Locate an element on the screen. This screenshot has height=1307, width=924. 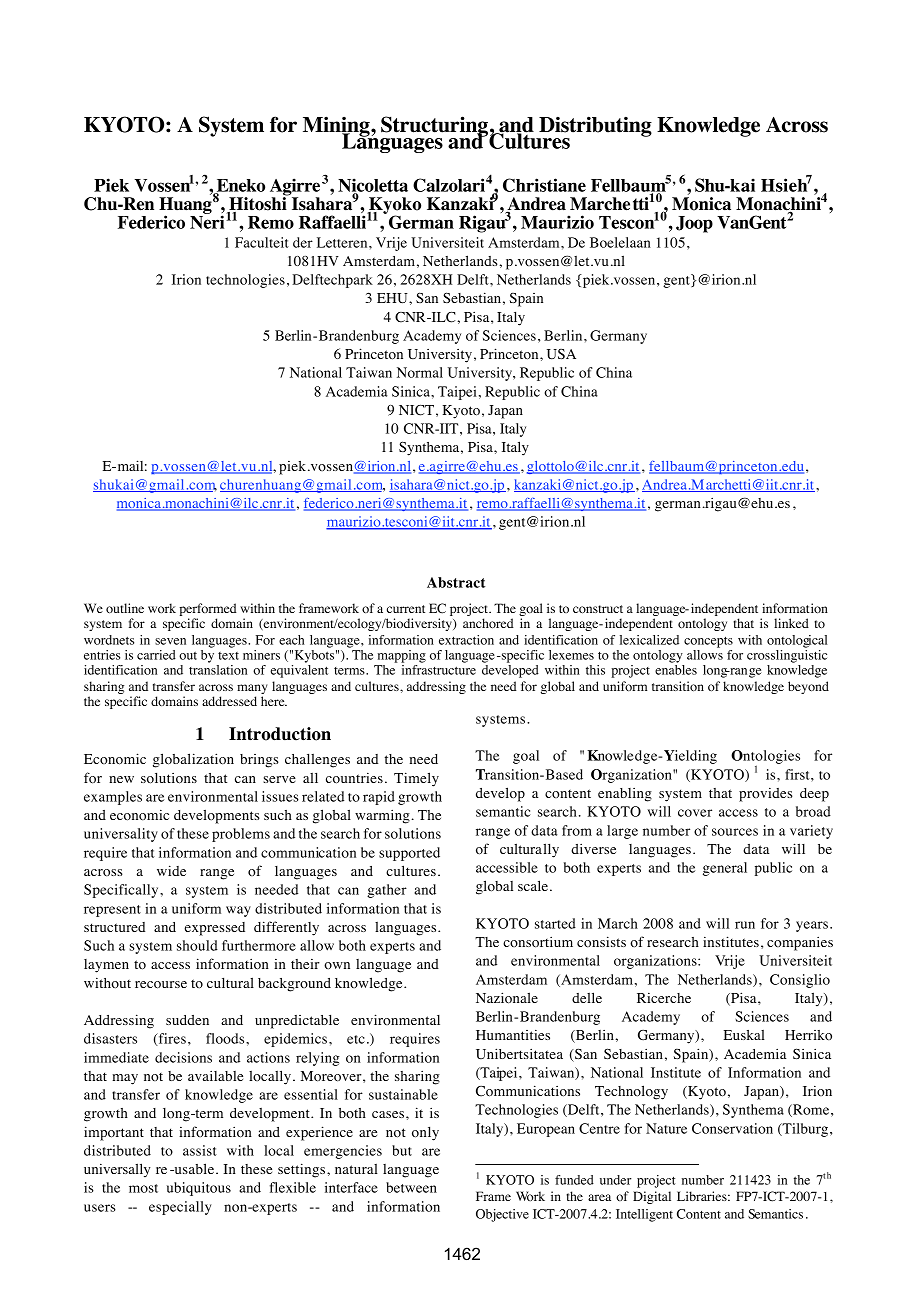
concepts is located at coordinates (708, 642).
